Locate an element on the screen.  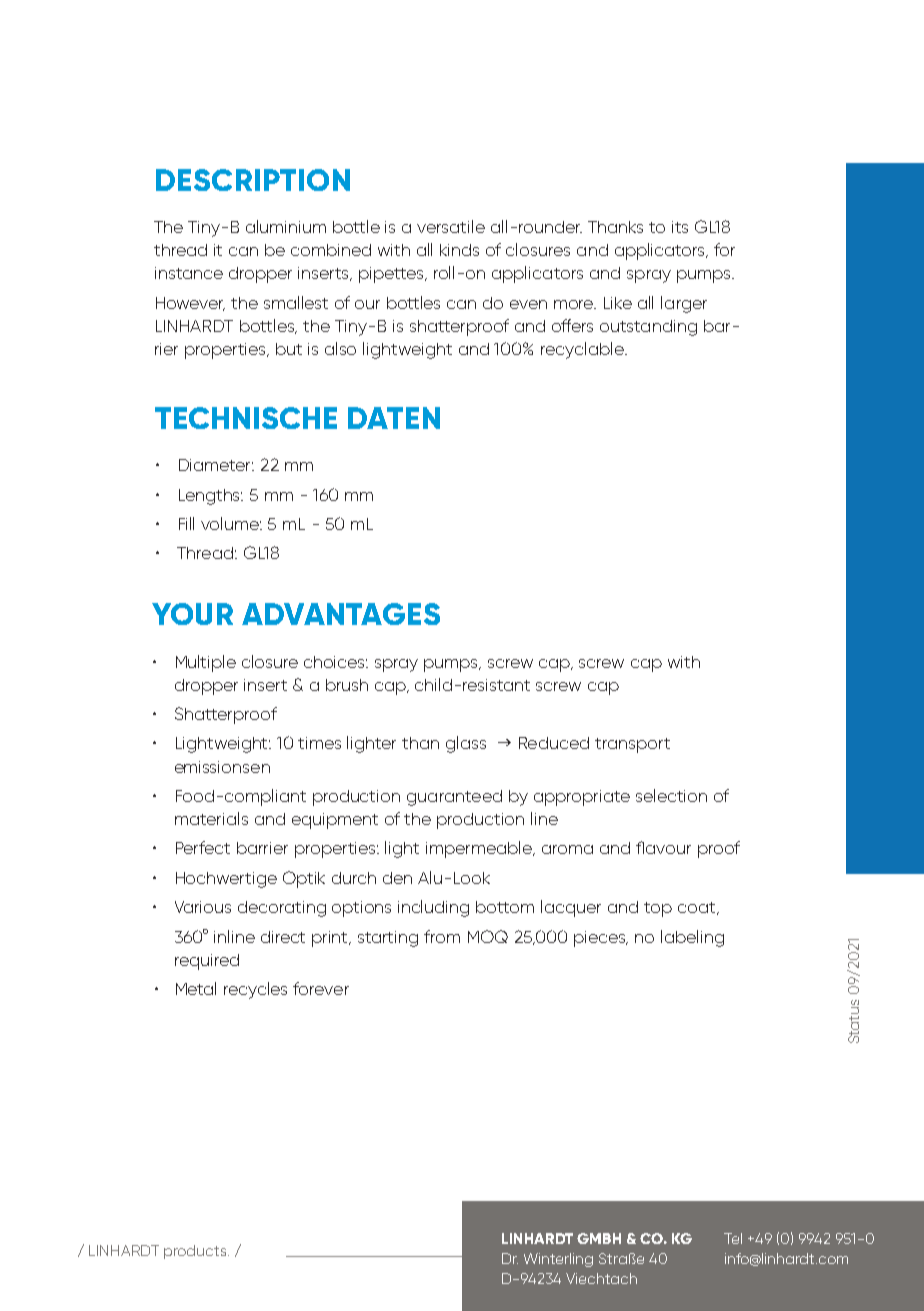
products is located at coordinates (196, 1252).
